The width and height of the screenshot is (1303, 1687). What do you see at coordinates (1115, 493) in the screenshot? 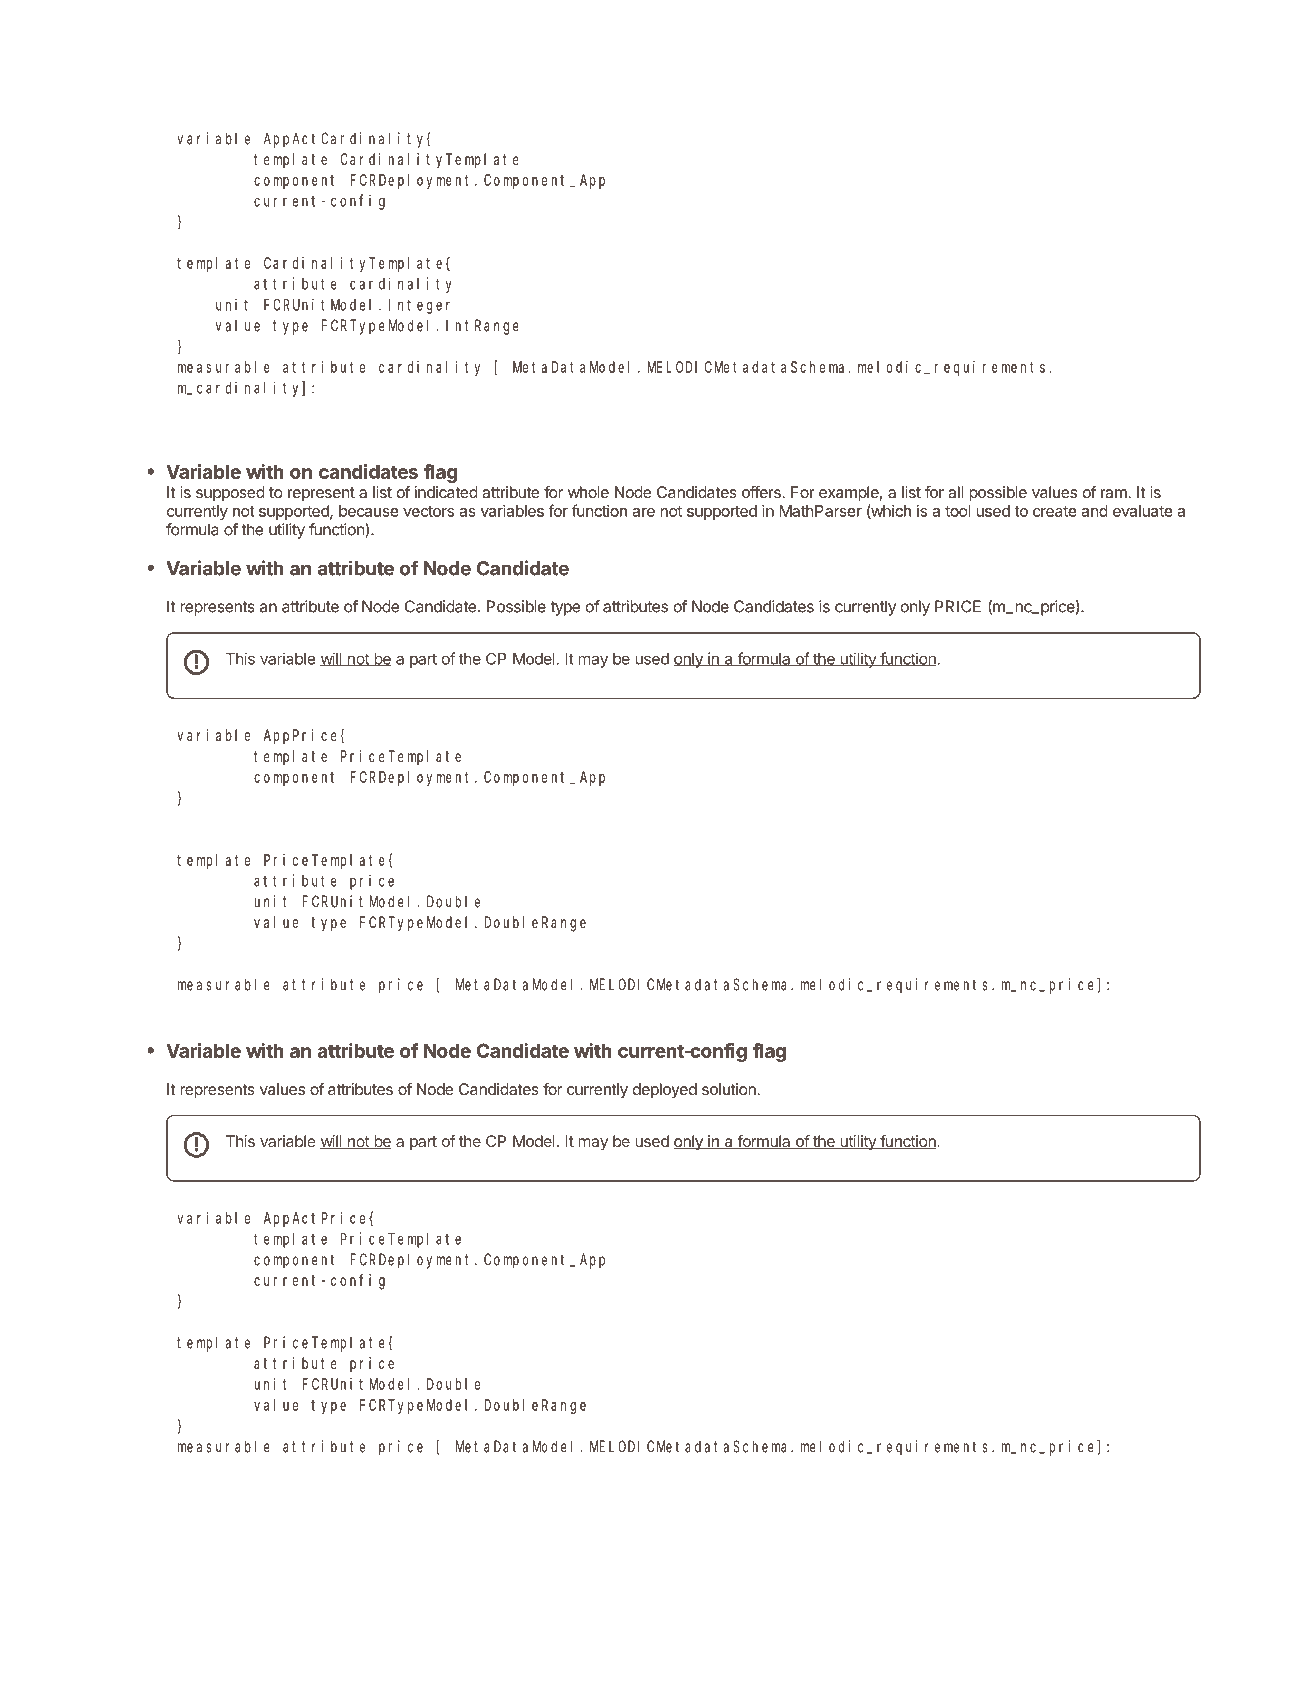
I see `ram` at bounding box center [1115, 493].
